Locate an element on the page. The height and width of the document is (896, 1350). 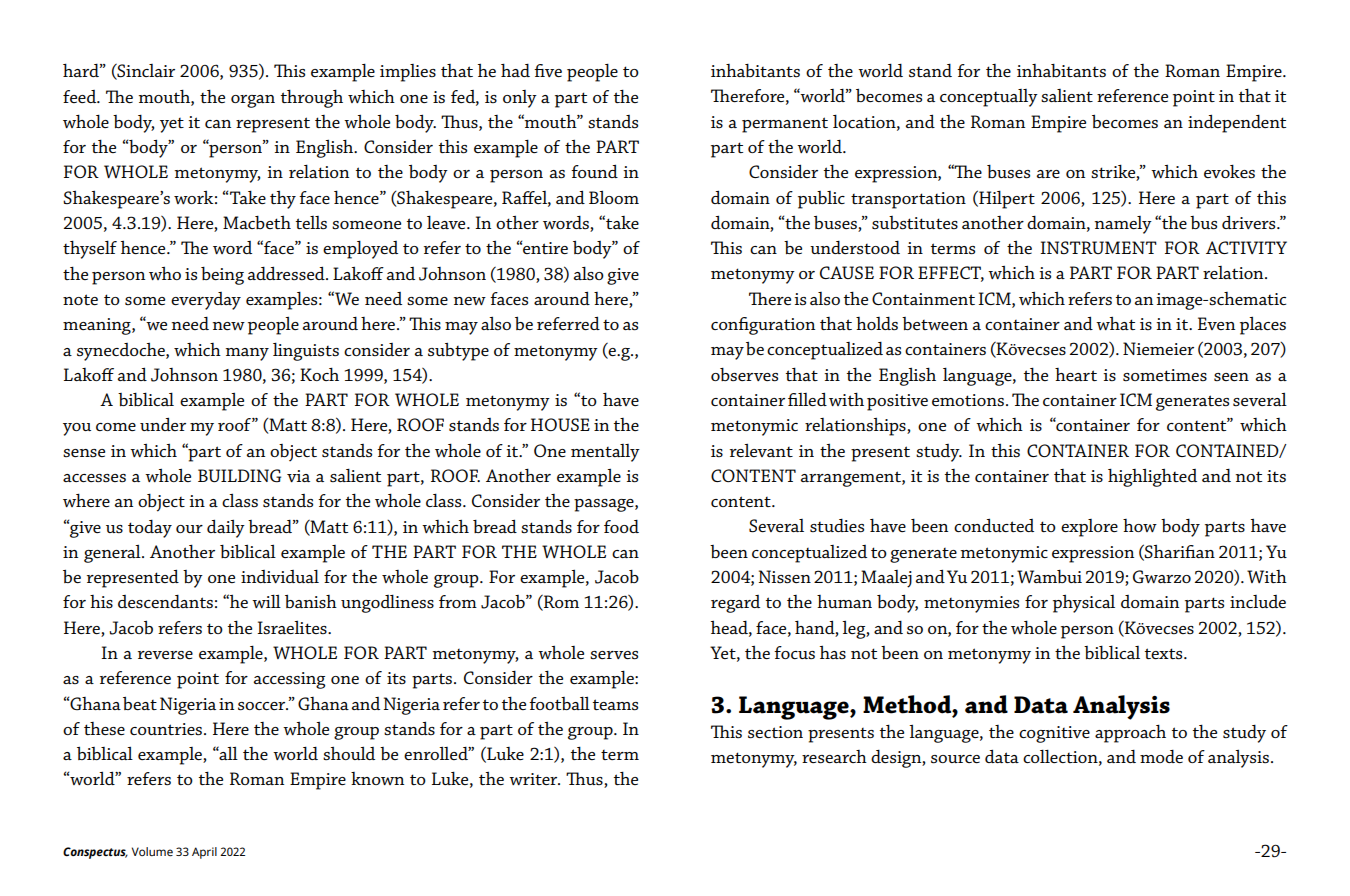
mode is located at coordinates (1161, 756).
